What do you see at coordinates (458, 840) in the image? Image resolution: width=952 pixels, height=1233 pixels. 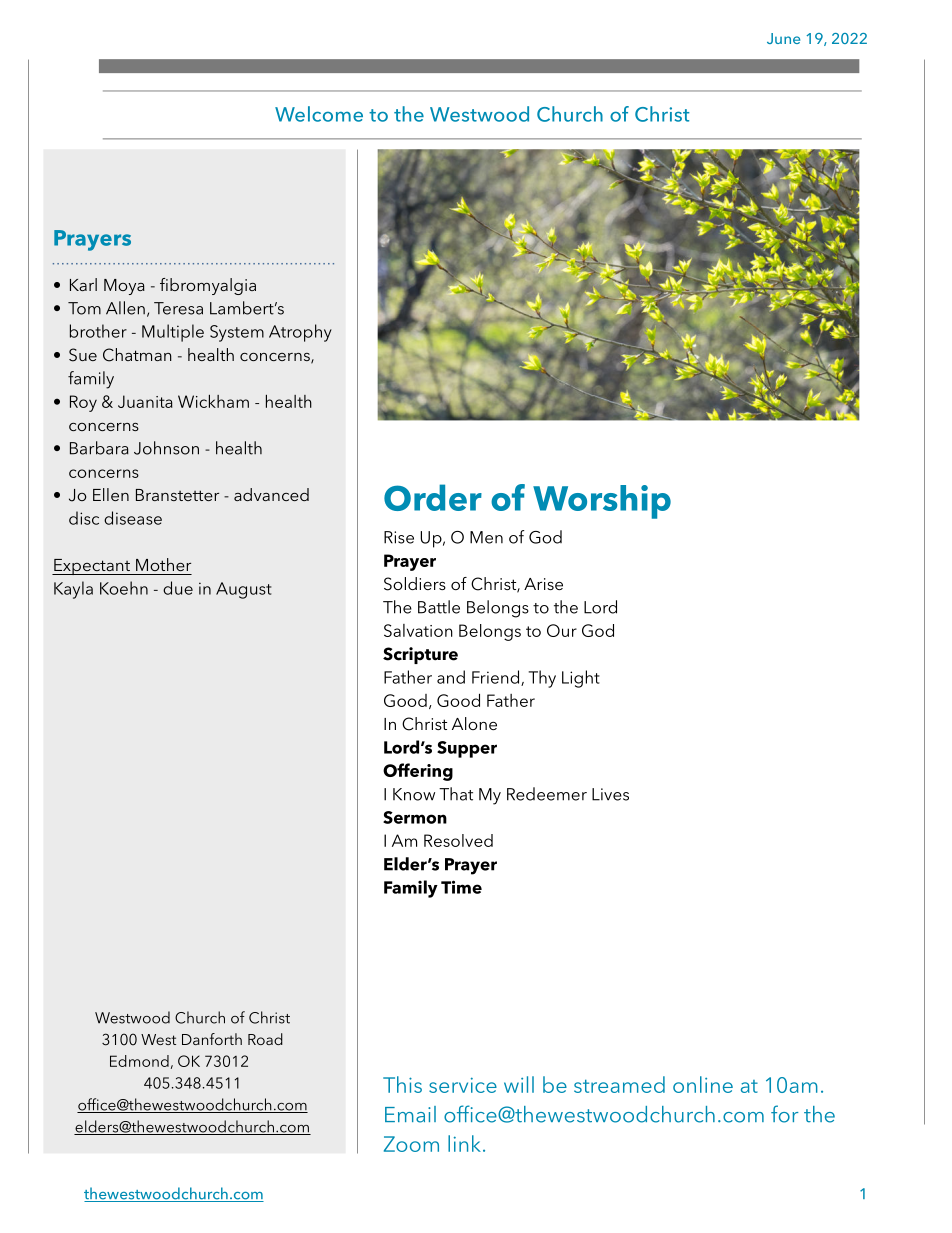 I see `Resolved` at bounding box center [458, 840].
